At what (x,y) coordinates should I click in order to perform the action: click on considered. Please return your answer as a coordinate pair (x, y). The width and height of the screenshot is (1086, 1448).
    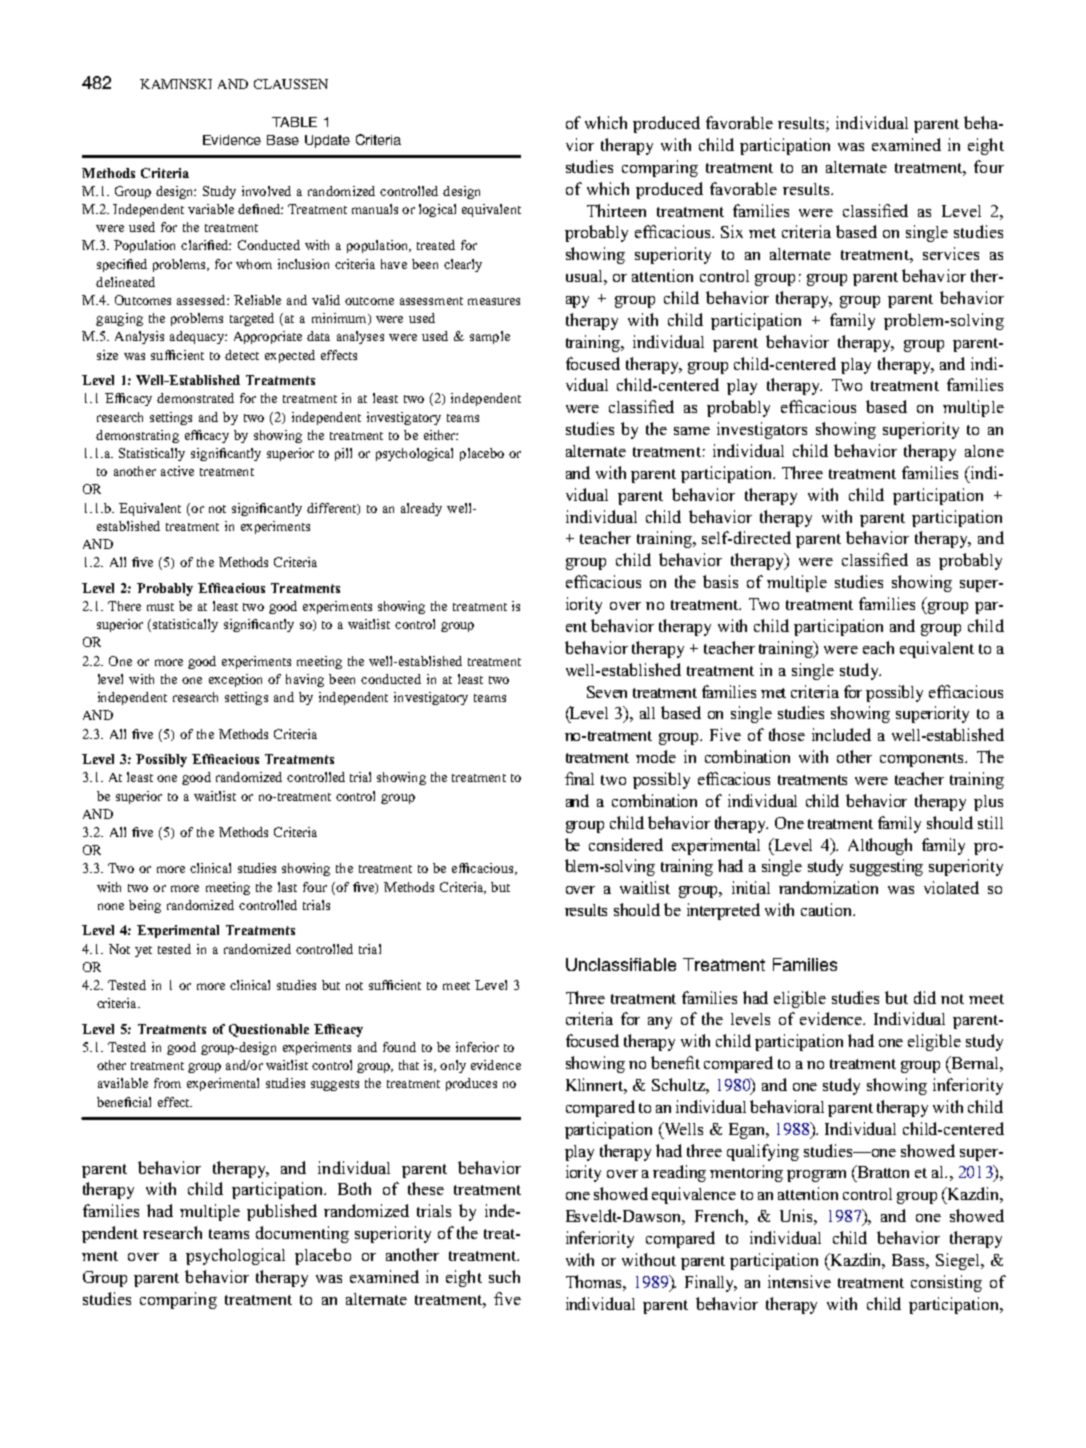
    Looking at the image, I should click on (626, 844).
